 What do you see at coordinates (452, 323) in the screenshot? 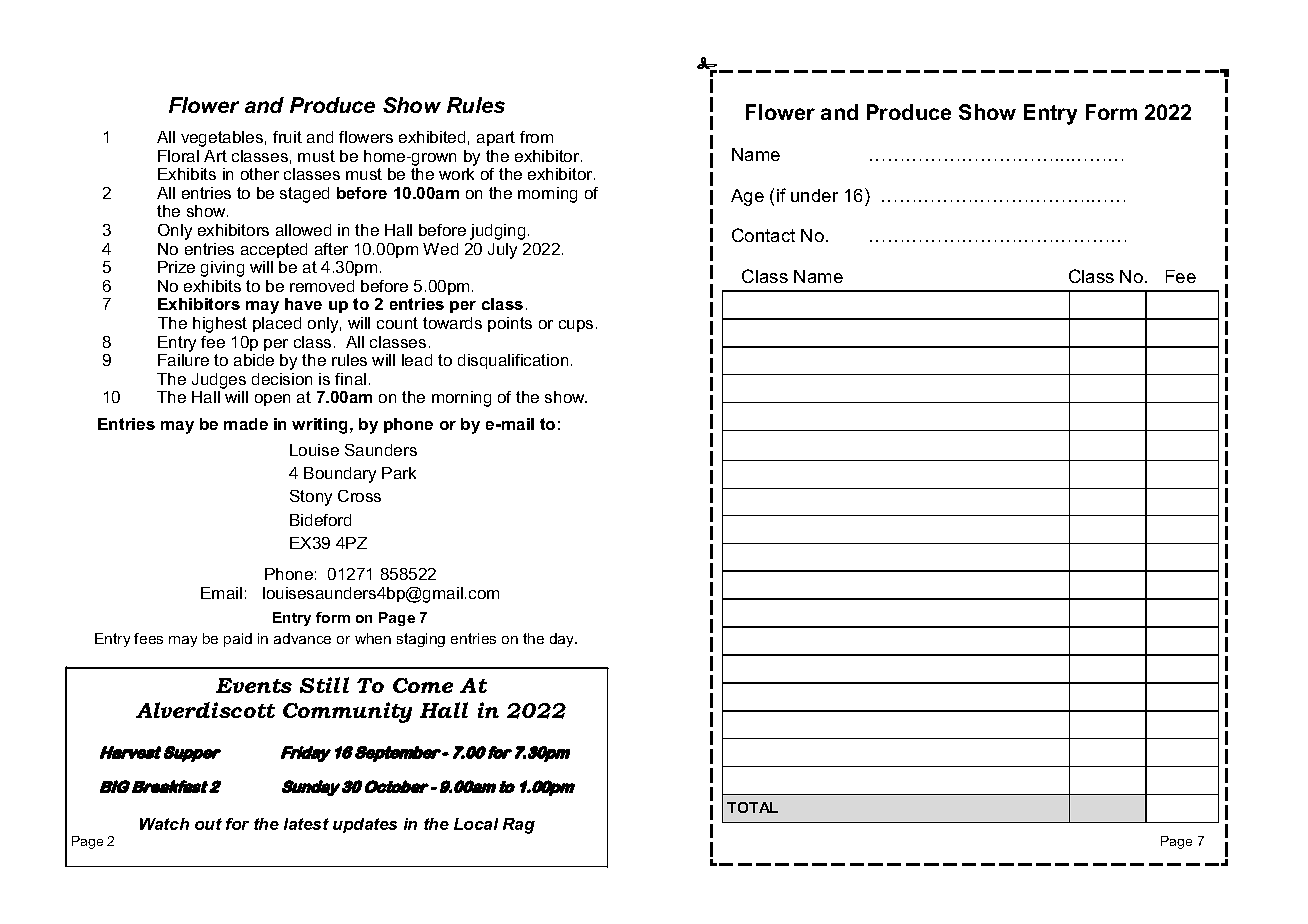
I see `towards` at bounding box center [452, 323].
